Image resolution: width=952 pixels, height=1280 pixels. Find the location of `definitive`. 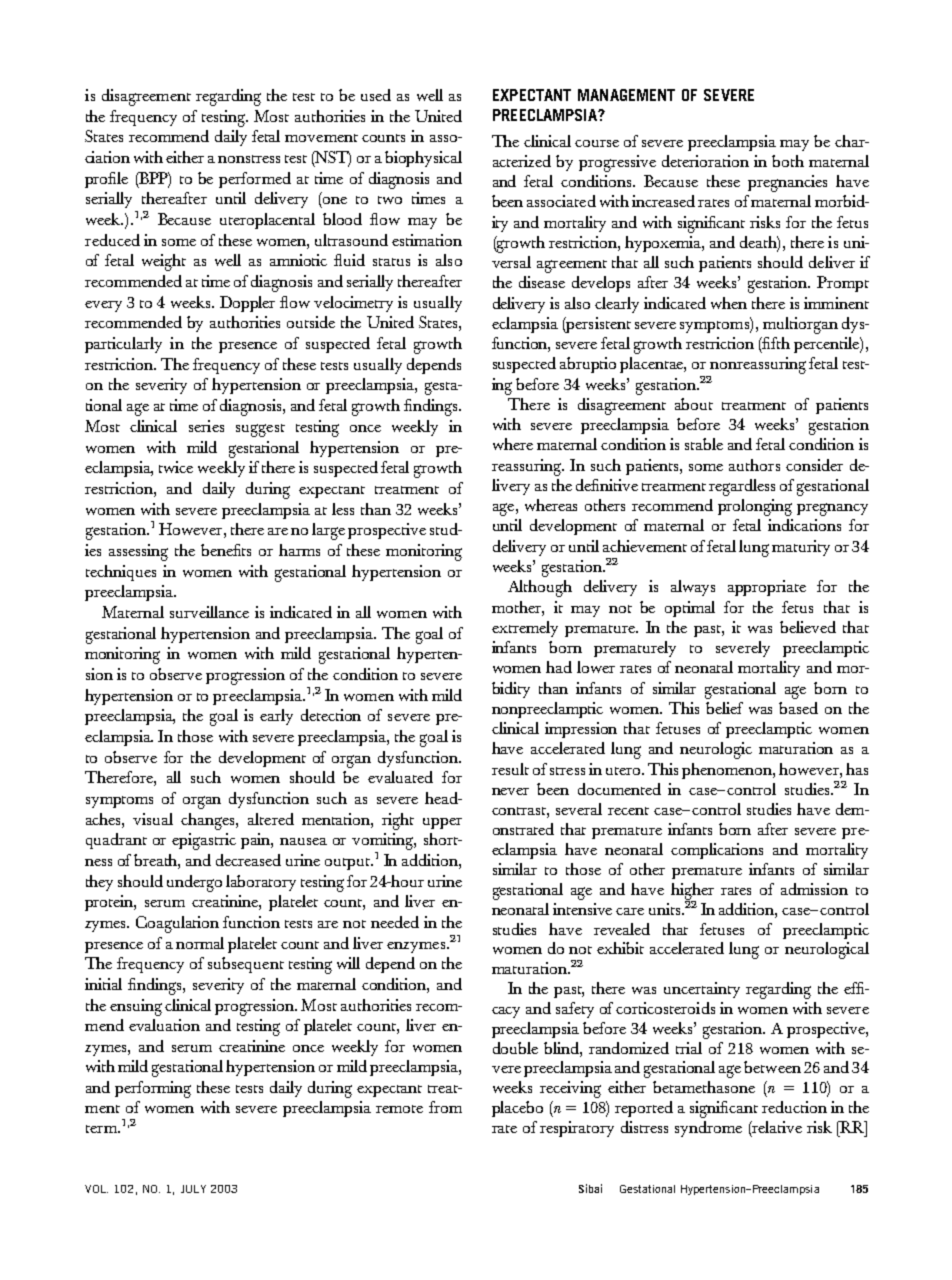

definitive is located at coordinates (607, 485).
